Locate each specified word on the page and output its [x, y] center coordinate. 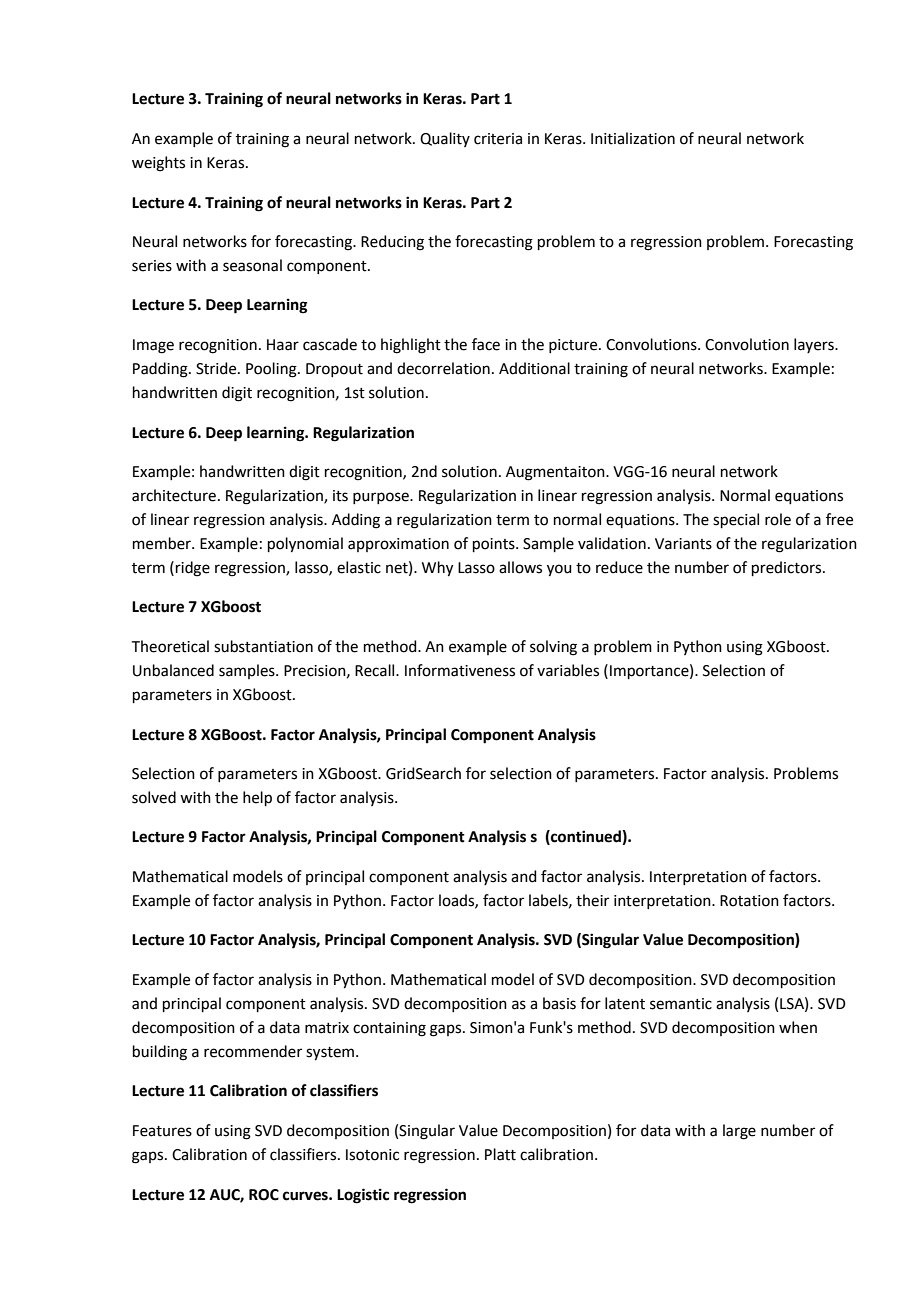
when [798, 1027]
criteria [498, 139]
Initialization [633, 138]
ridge [193, 569]
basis [559, 1003]
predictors [788, 568]
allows [520, 567]
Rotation [749, 901]
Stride [217, 368]
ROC [264, 1195]
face [486, 344]
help [257, 798]
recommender [253, 1051]
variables [568, 670]
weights [158, 164]
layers [815, 345]
